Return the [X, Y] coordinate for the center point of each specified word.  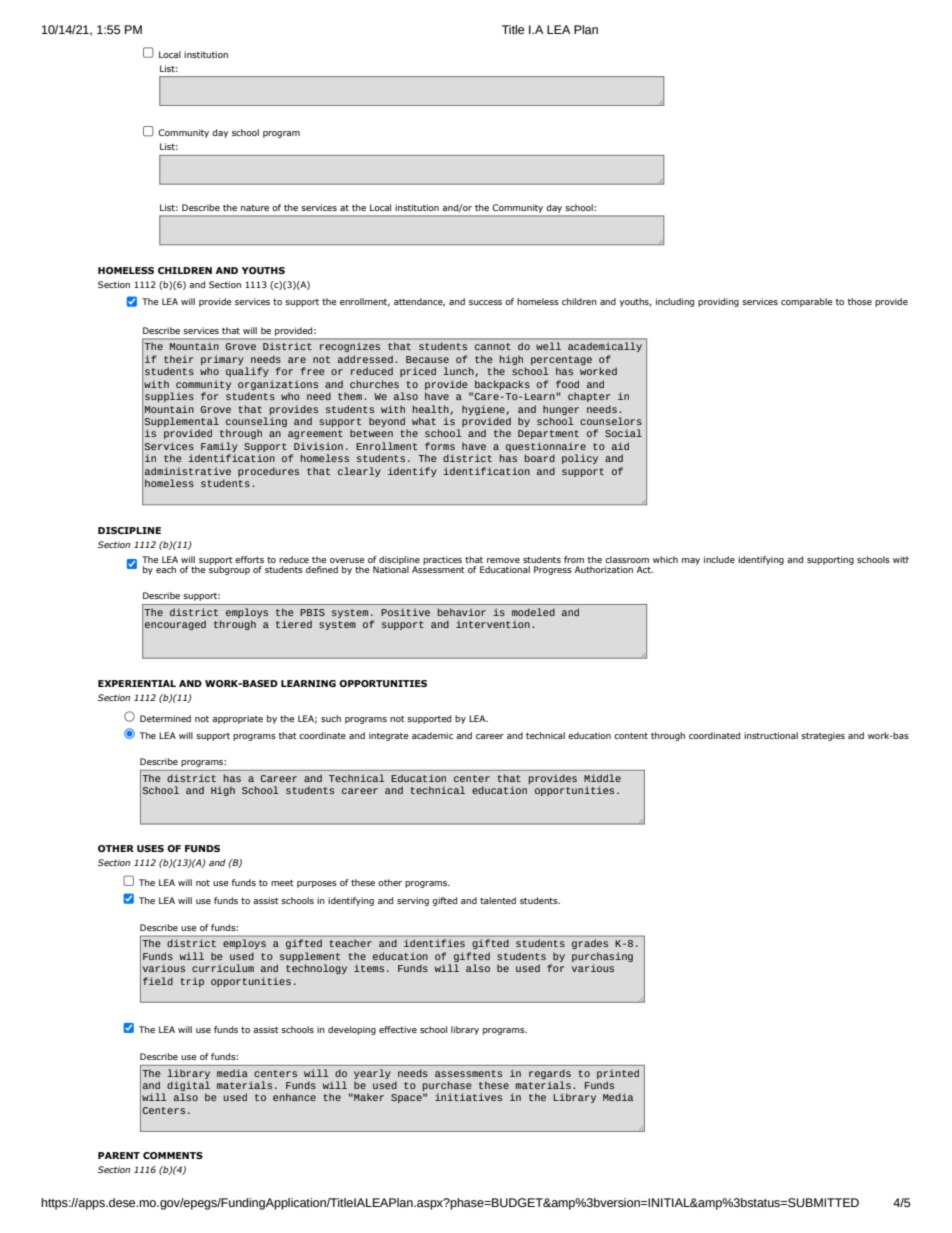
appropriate [237, 719]
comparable [807, 302]
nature [255, 208]
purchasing [602, 957]
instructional [771, 735]
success [485, 302]
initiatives [468, 1097]
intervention [493, 624]
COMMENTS [173, 1155]
